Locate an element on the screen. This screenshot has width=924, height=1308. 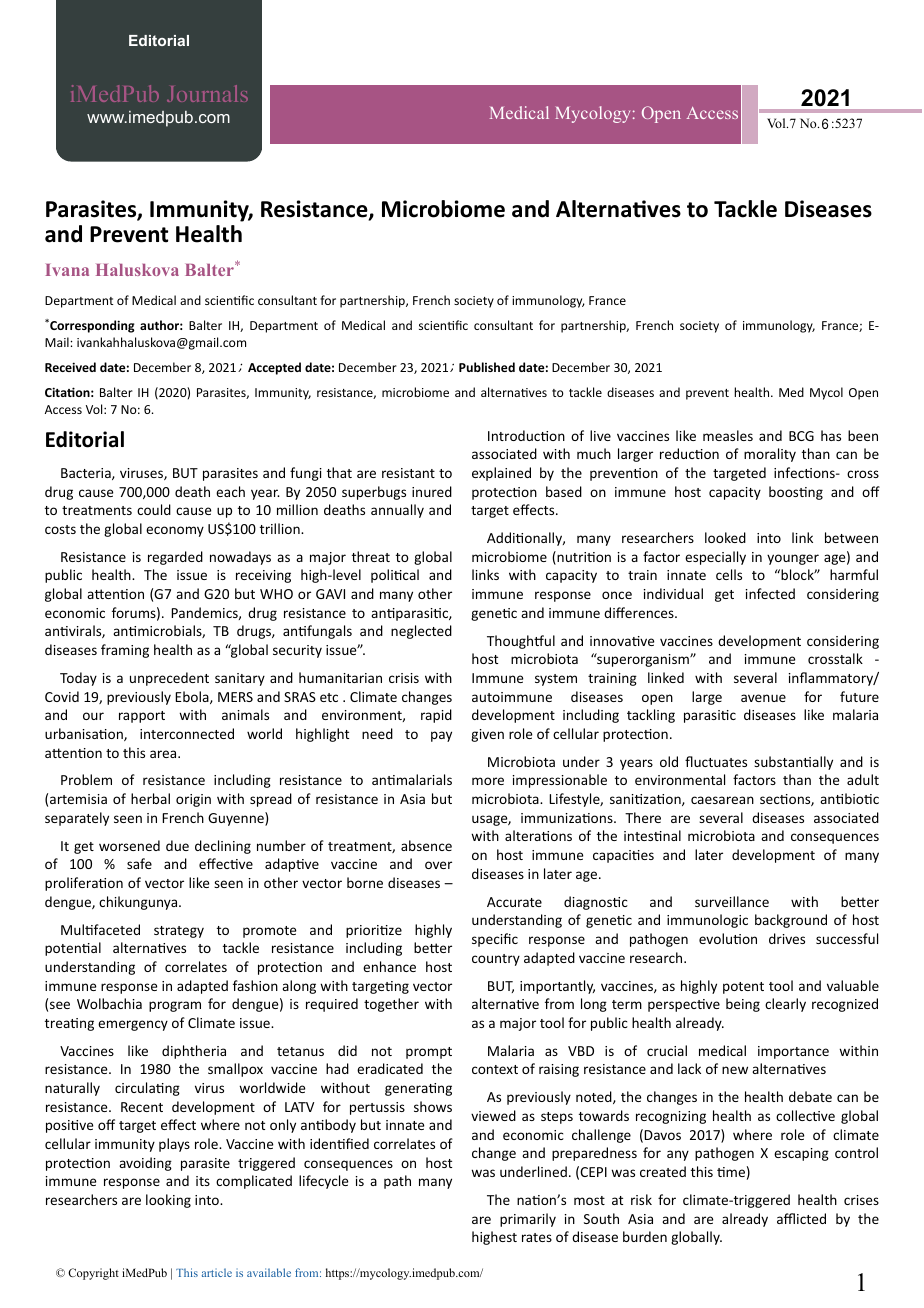
looking is located at coordinates (168, 1201).
